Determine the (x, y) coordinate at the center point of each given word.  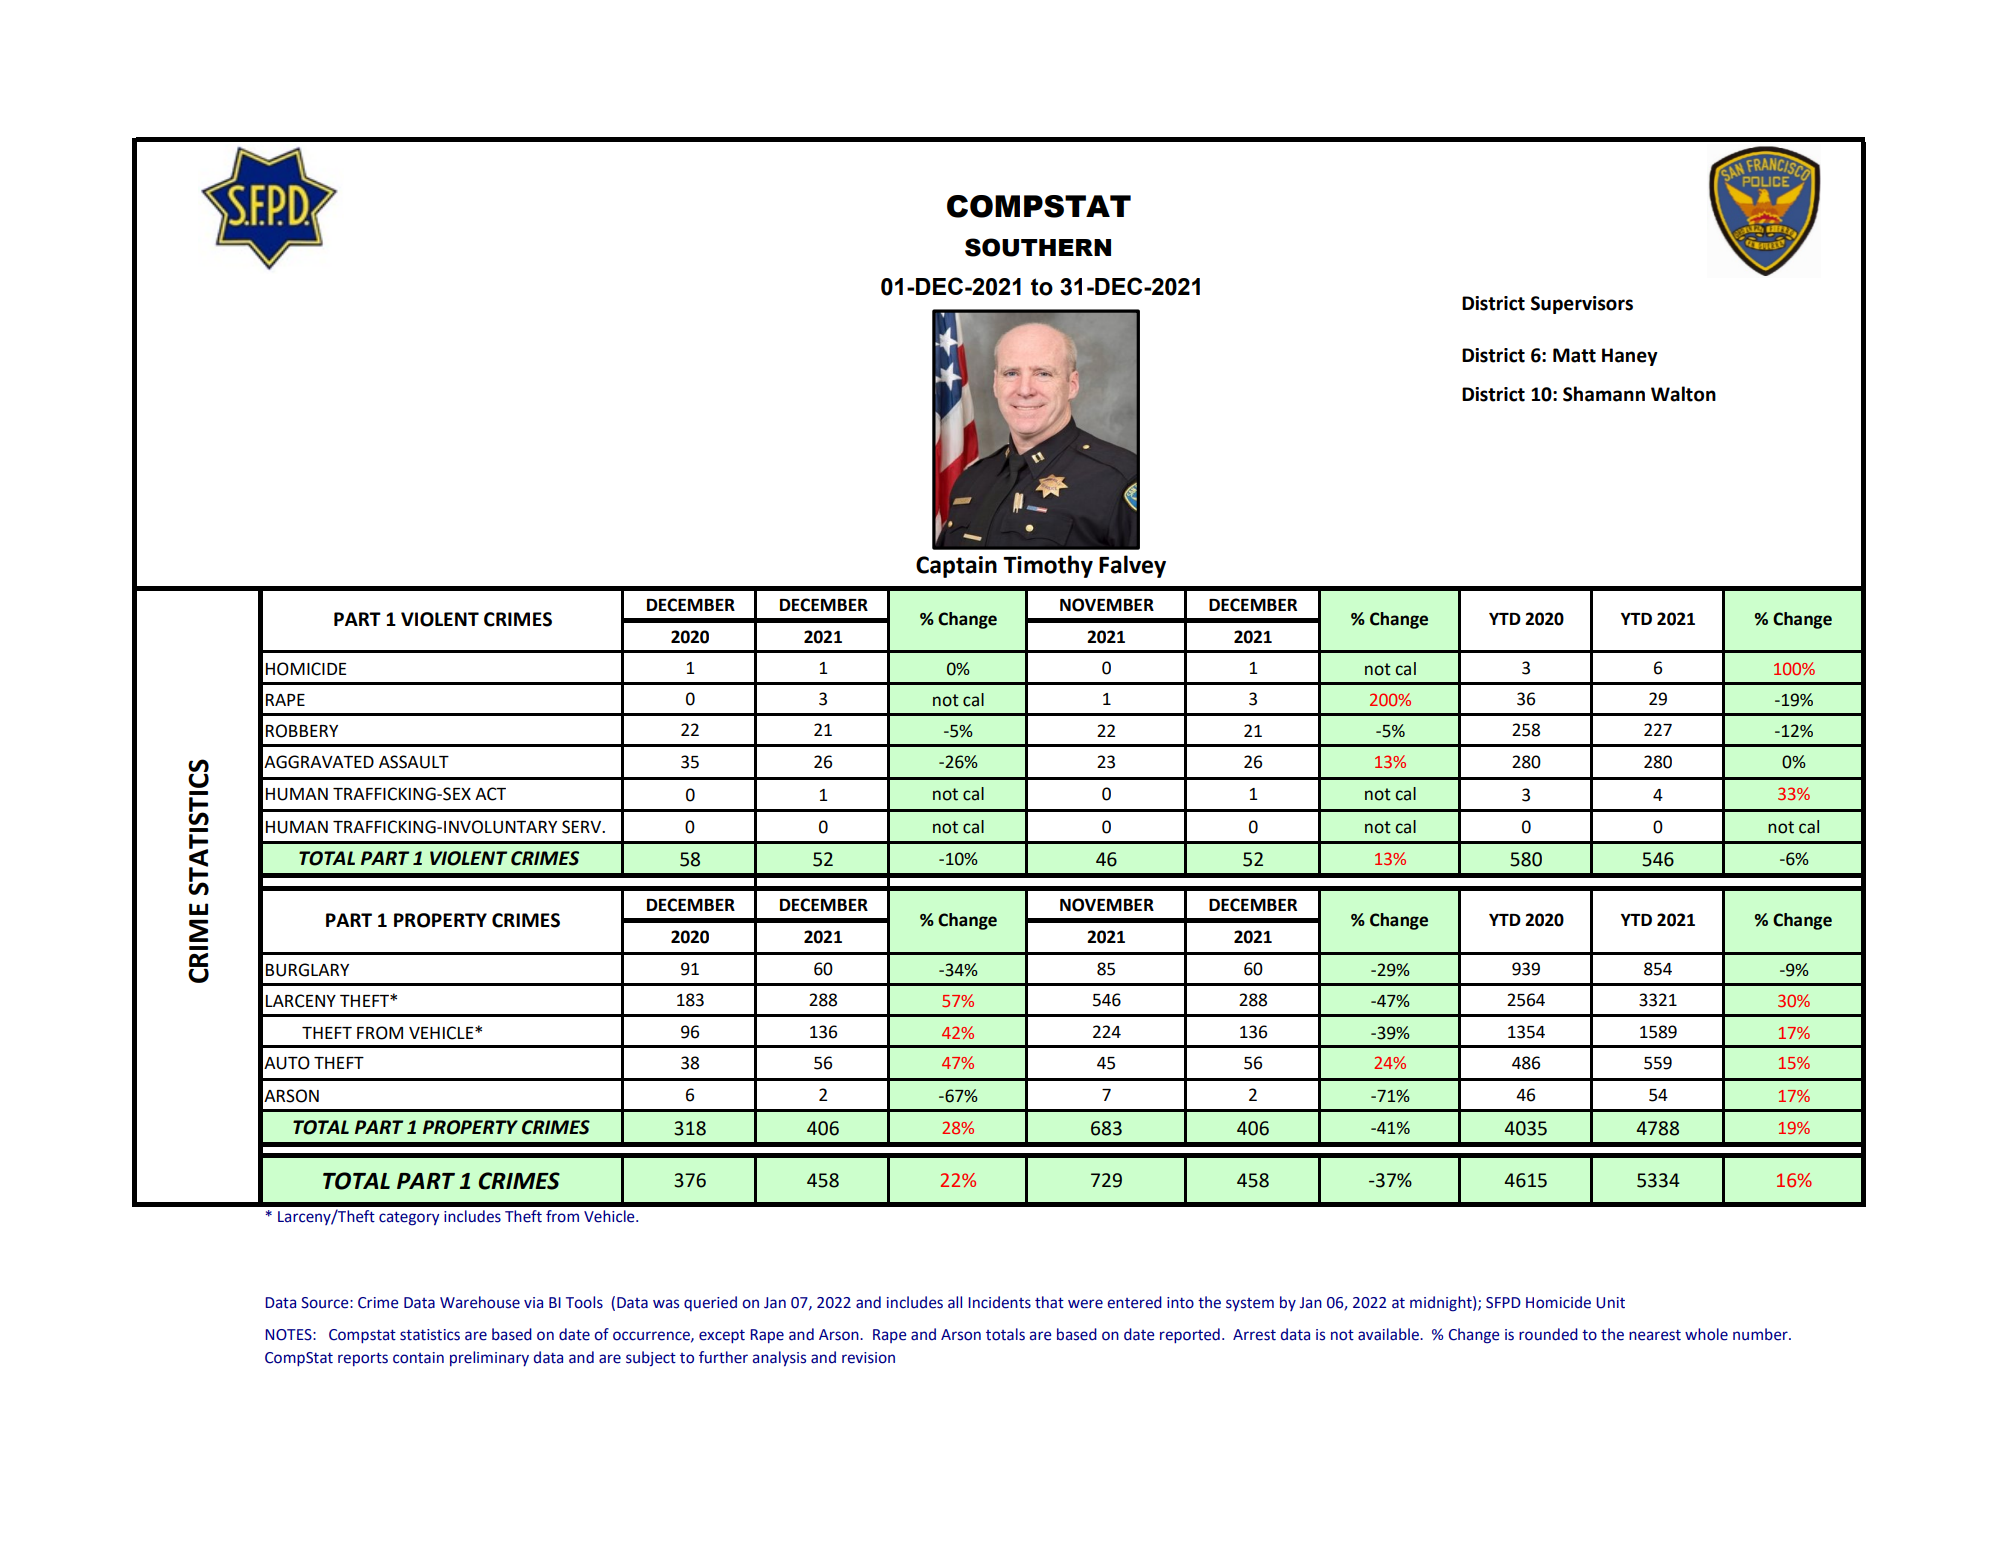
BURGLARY (307, 970)
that (1049, 1302)
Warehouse (480, 1302)
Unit (1610, 1303)
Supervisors (1582, 305)
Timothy (1048, 566)
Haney (1630, 357)
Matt (1574, 355)
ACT (490, 794)
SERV (583, 827)
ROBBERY (302, 731)
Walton (1683, 394)
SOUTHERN (1038, 247)
